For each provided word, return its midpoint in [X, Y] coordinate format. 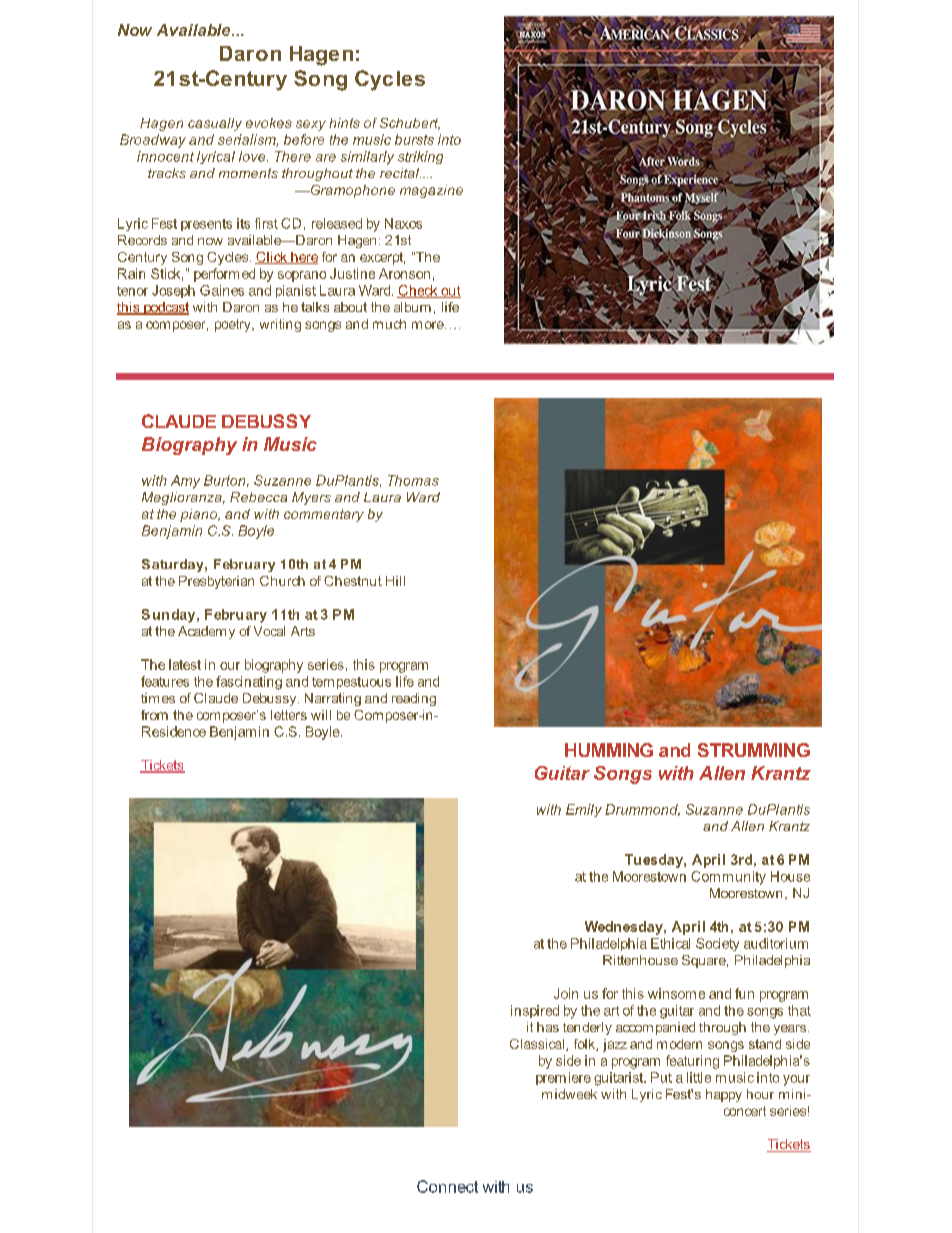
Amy [185, 482]
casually [215, 124]
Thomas [413, 480]
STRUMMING [754, 750]
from [154, 715]
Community [728, 878]
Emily [584, 810]
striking [420, 157]
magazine [431, 191]
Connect [447, 1186]
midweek [569, 1094]
